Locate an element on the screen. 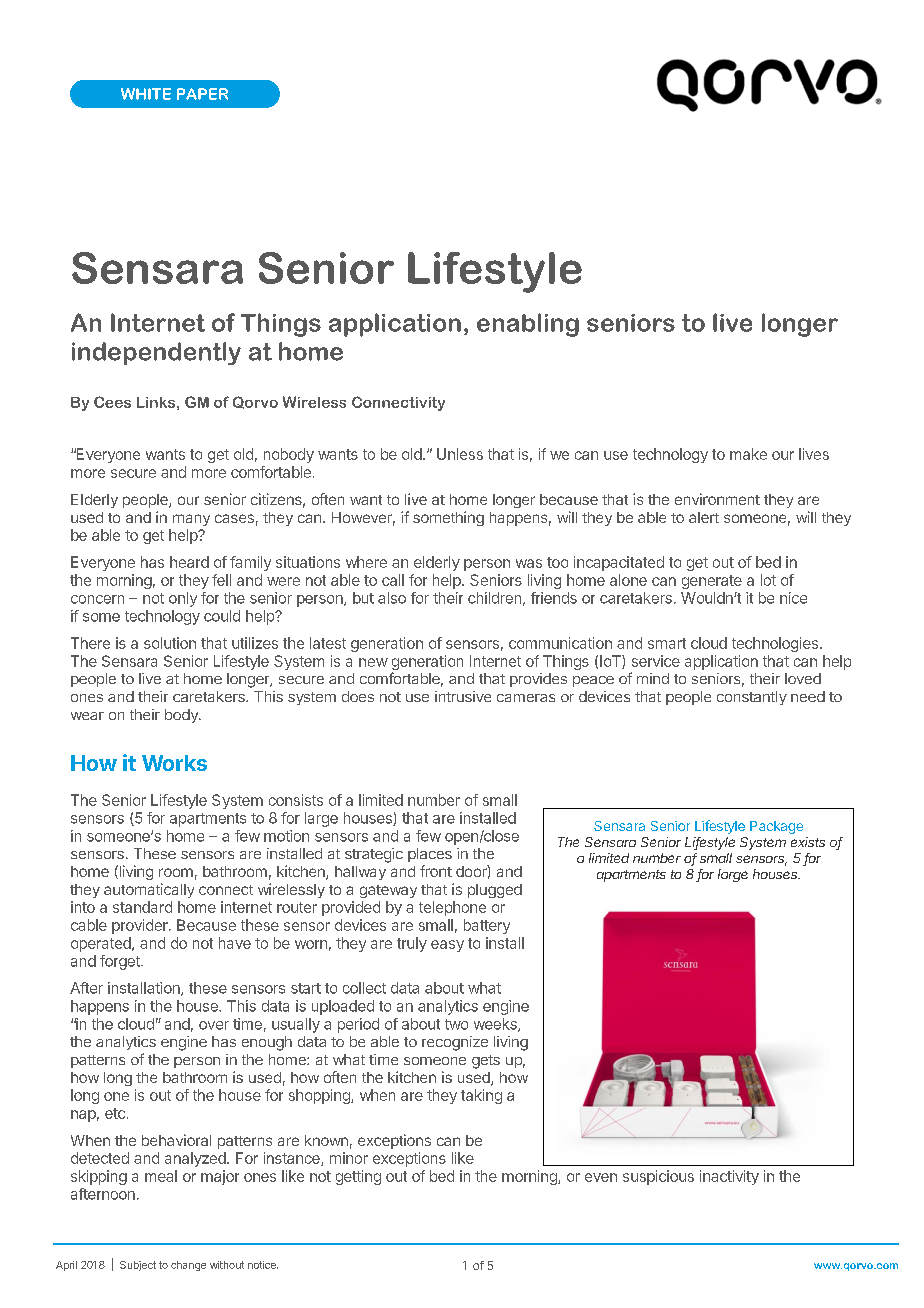 This screenshot has width=924, height=1308. WHITE is located at coordinates (146, 94).
